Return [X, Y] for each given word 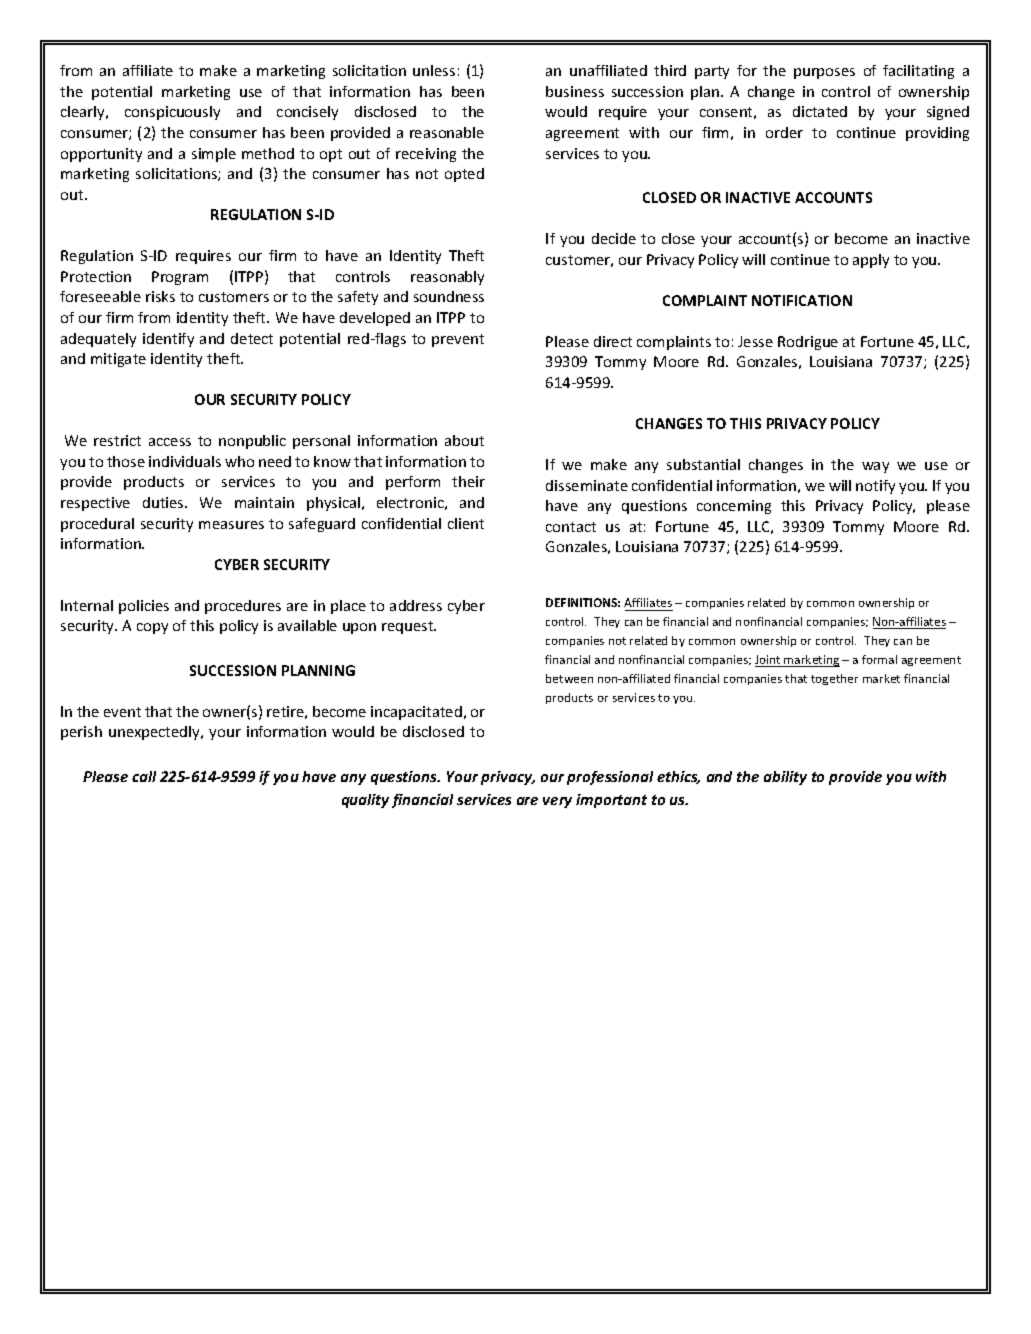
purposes [824, 73]
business [575, 91]
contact [571, 527]
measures [231, 525]
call [144, 776]
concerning [734, 507]
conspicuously [172, 113]
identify [168, 340]
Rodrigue [808, 343]
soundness [449, 296]
